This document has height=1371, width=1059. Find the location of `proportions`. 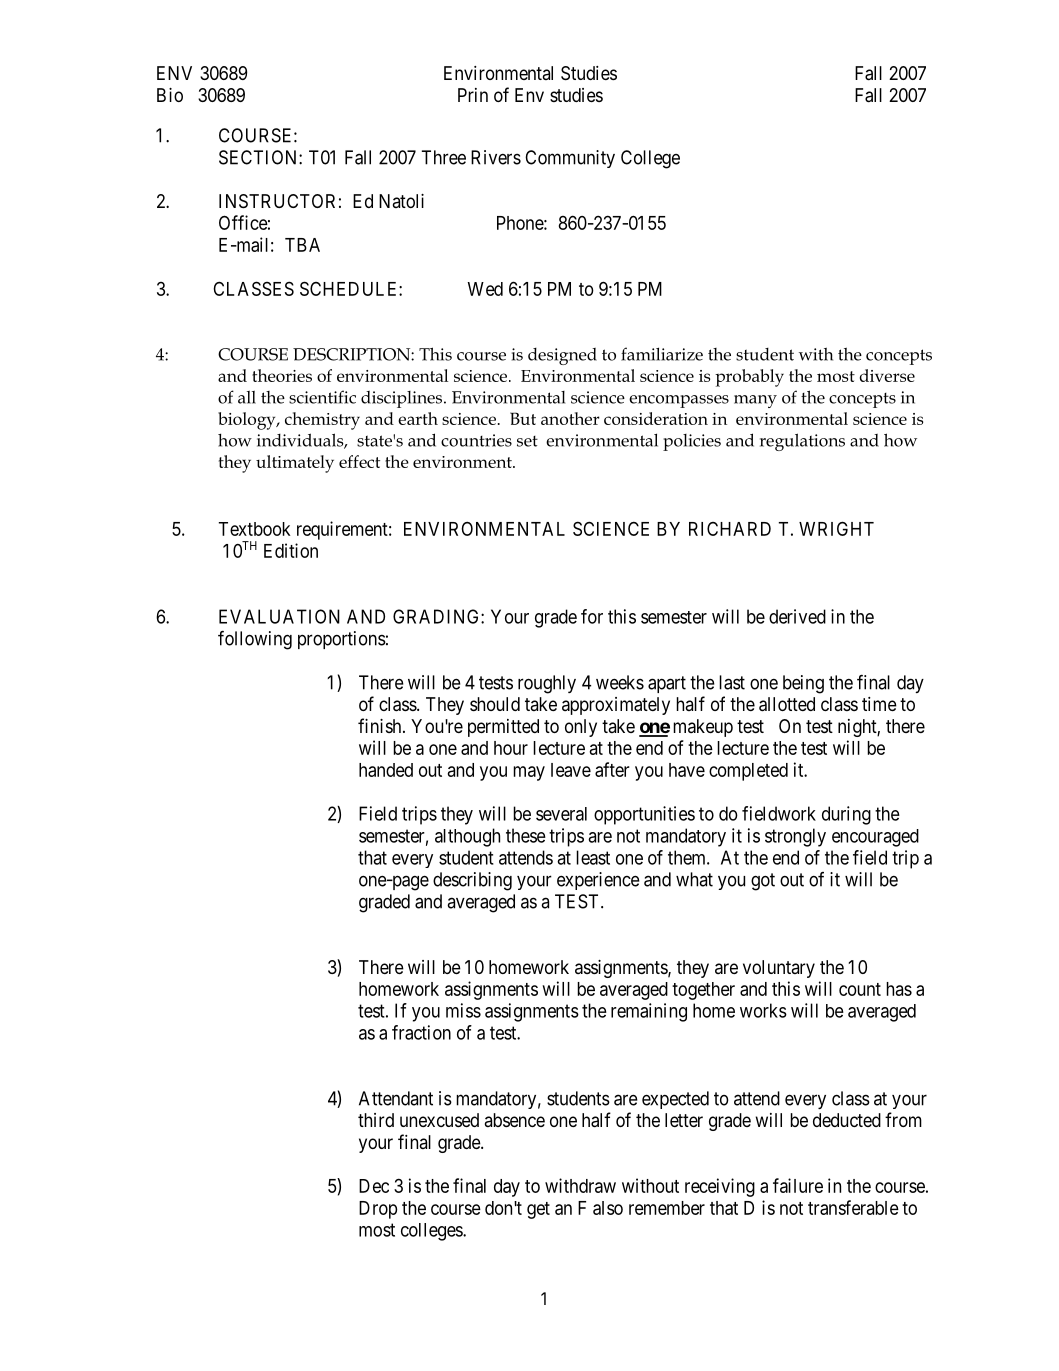

proportions is located at coordinates (342, 640).
